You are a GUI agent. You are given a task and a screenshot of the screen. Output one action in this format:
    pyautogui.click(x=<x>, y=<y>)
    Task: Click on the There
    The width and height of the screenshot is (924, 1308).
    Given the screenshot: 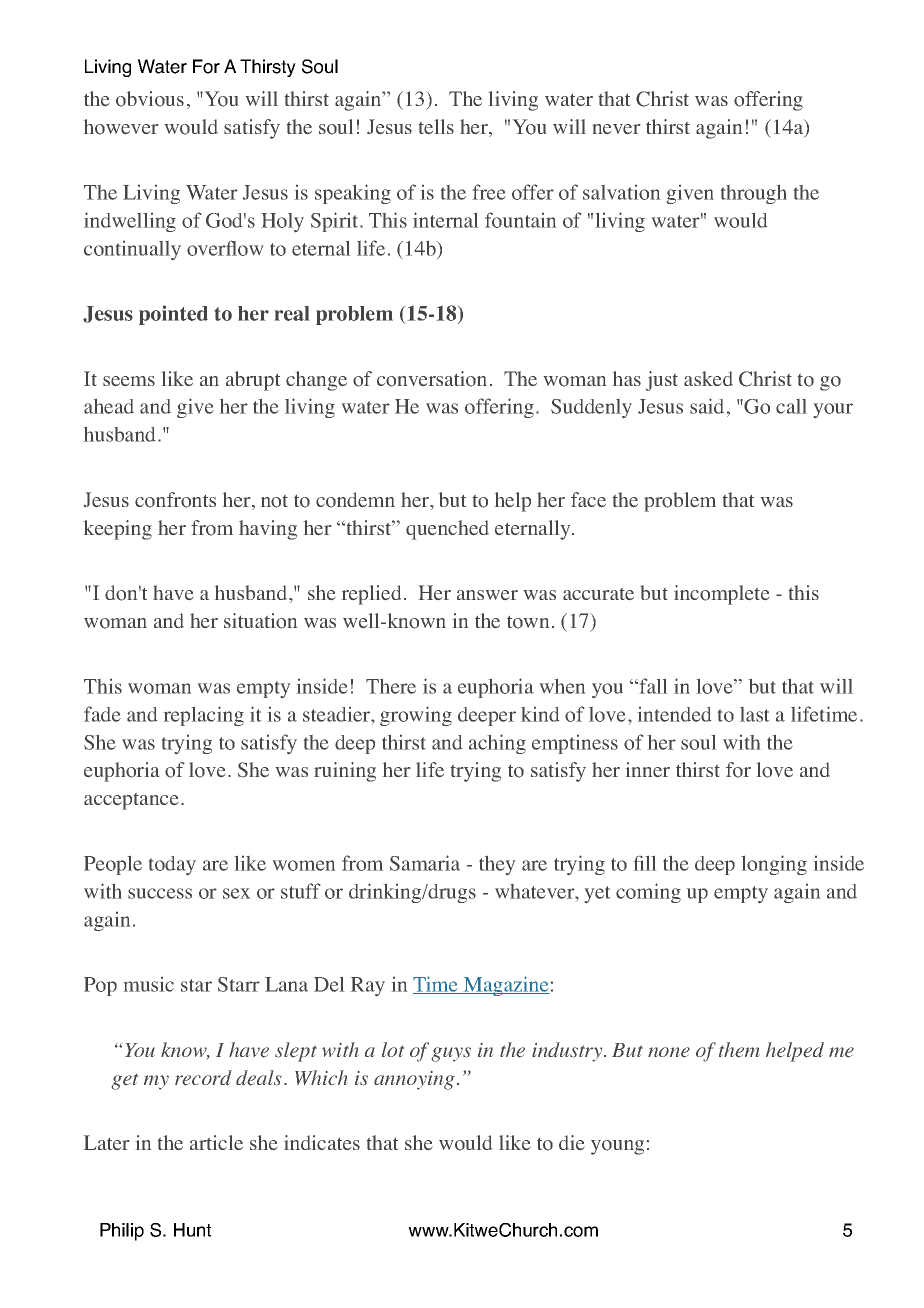 What is the action you would take?
    pyautogui.click(x=391, y=686)
